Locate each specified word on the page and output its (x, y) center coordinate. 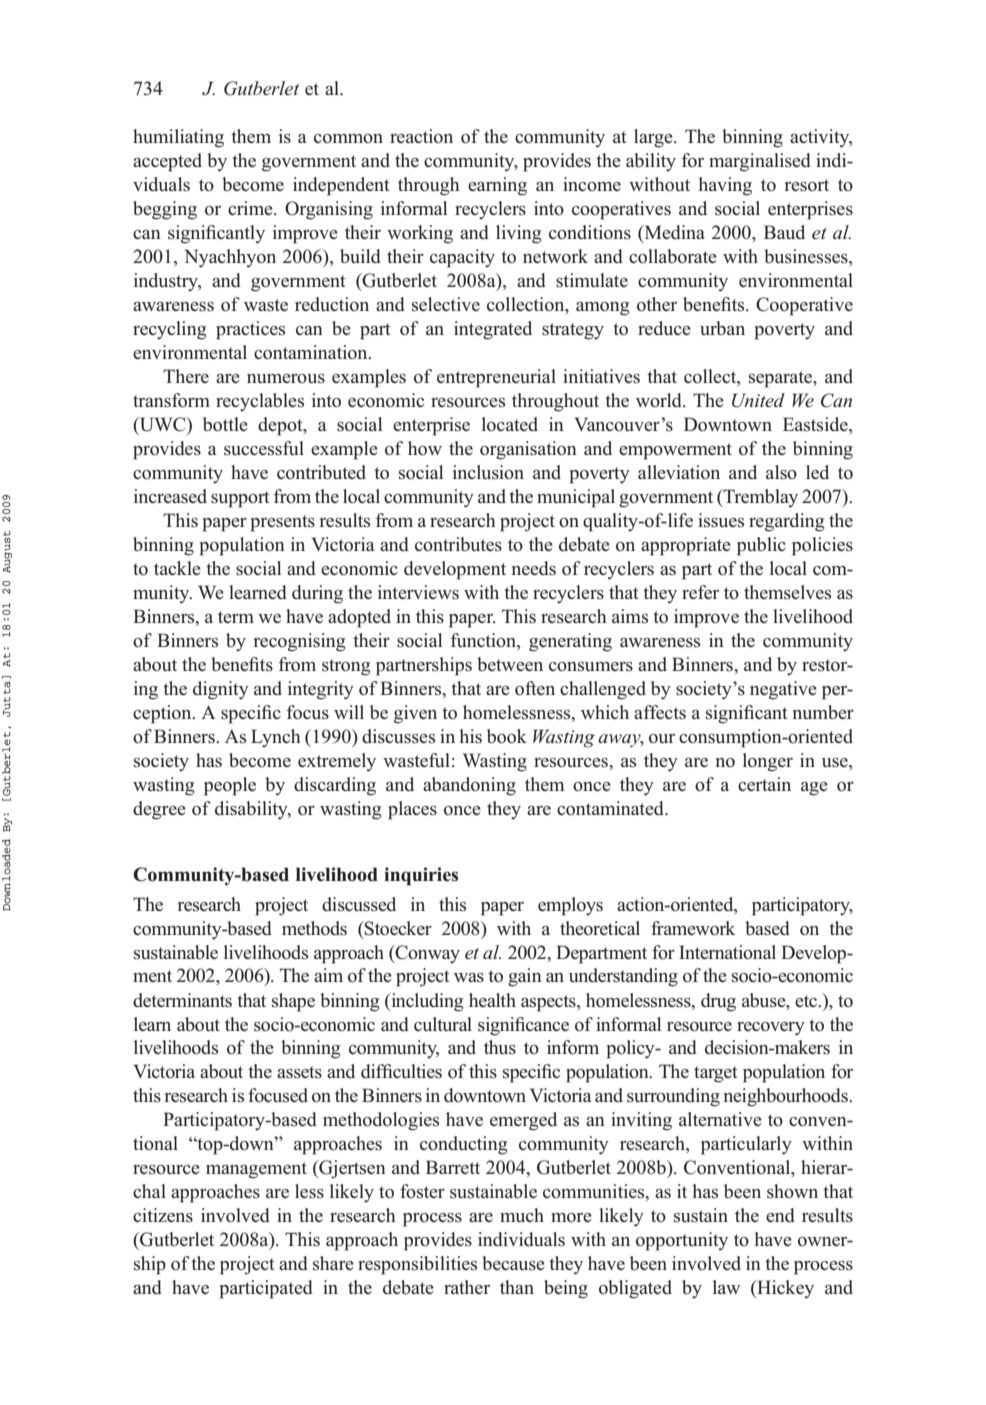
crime (251, 208)
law (726, 1287)
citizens (163, 1215)
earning (497, 186)
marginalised (760, 162)
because (513, 1263)
